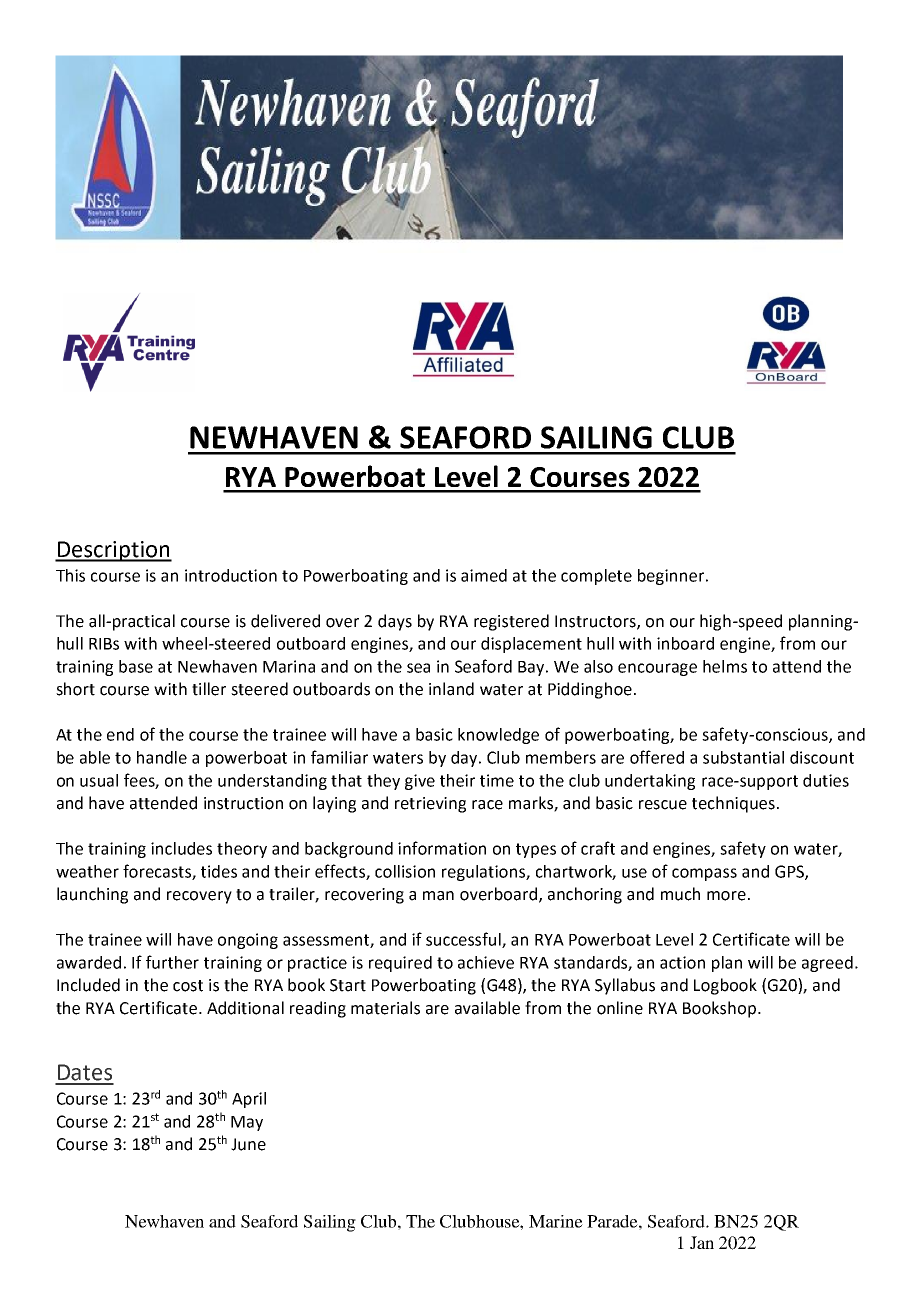 The image size is (924, 1308). What do you see at coordinates (188, 986) in the document?
I see `cost` at bounding box center [188, 986].
